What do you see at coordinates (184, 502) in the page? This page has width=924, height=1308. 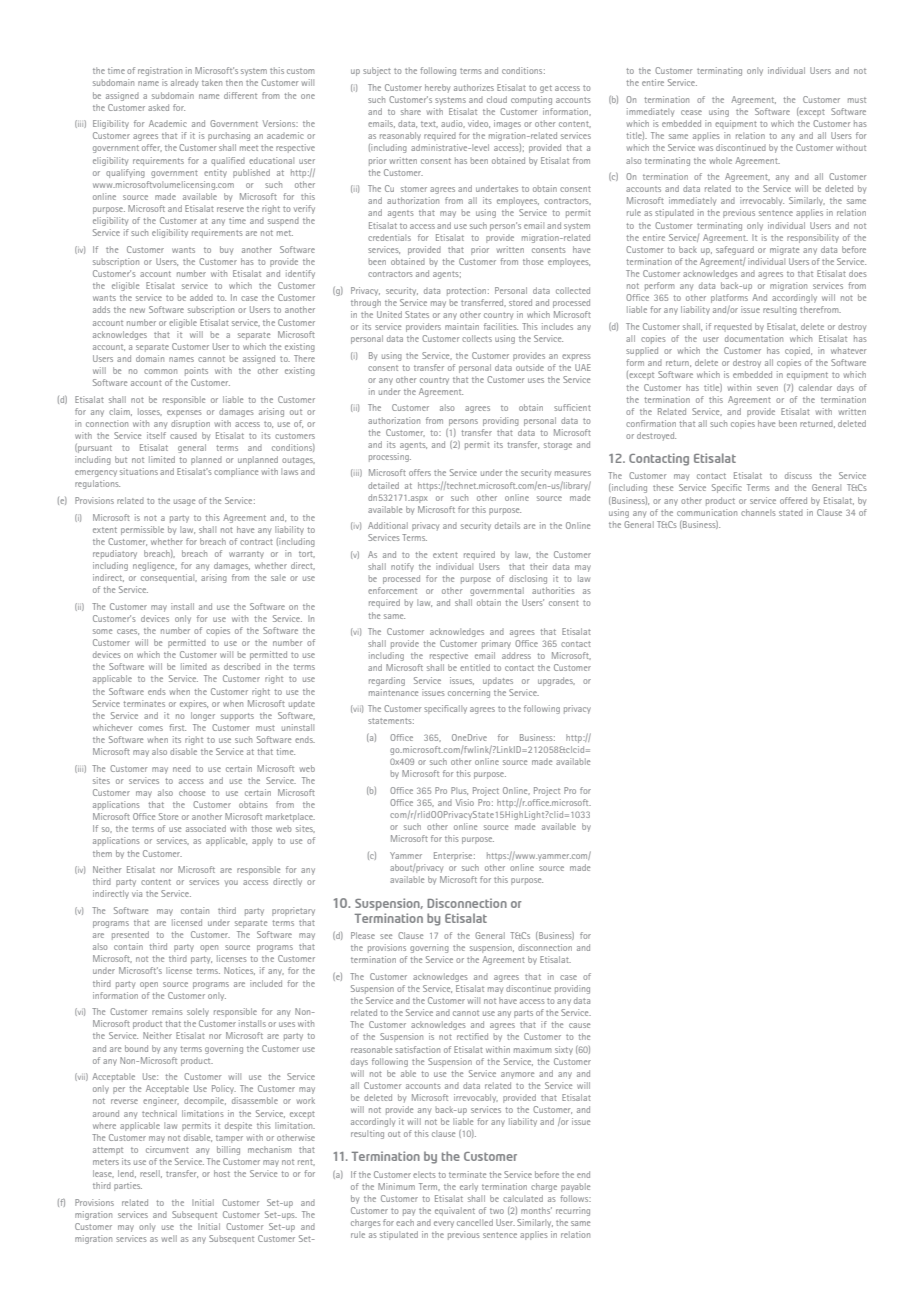 I see `usage` at bounding box center [184, 502].
